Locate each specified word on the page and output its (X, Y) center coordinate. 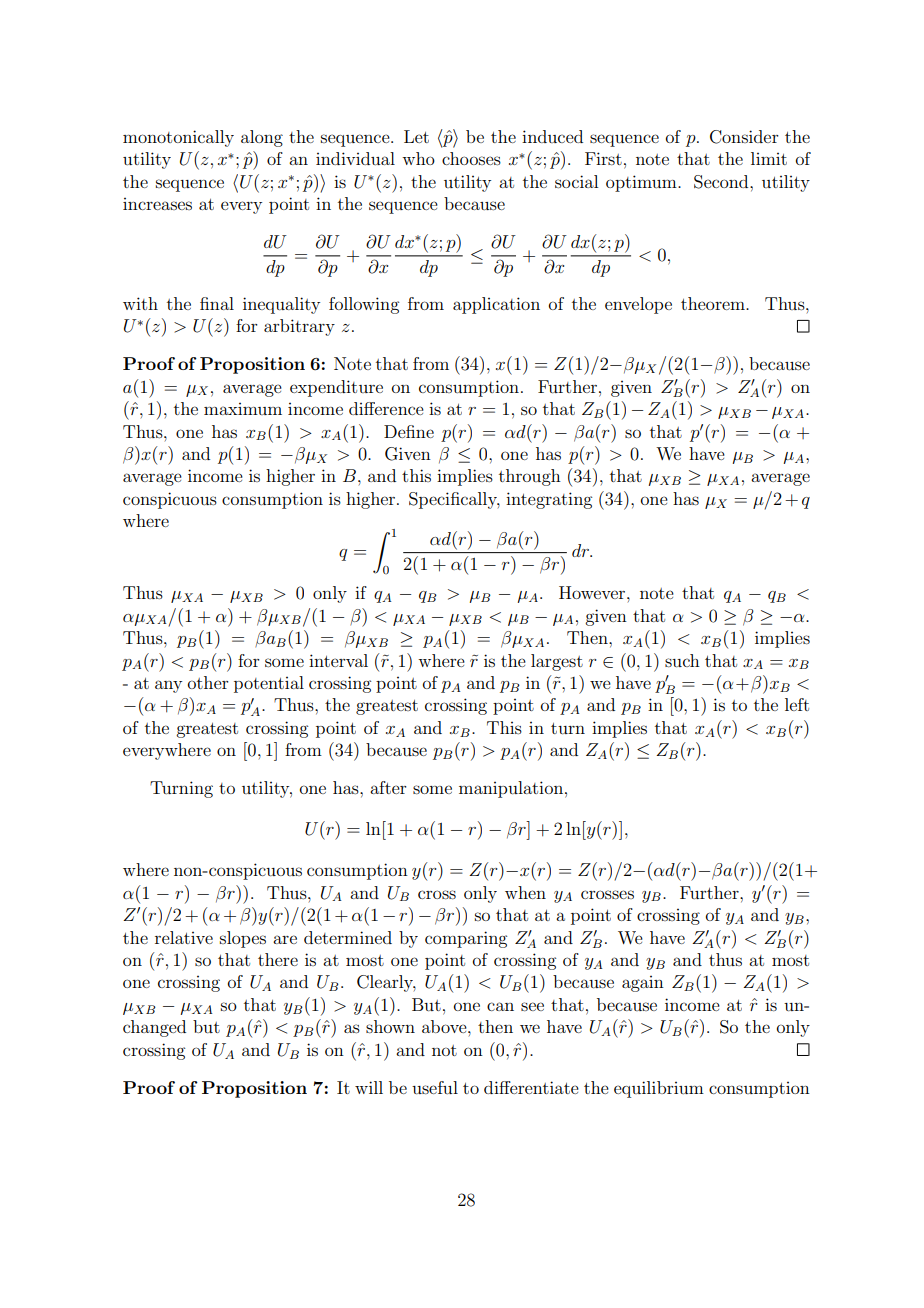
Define (409, 431)
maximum (243, 409)
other (208, 682)
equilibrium (659, 1089)
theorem (714, 303)
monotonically (178, 138)
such (682, 660)
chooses (471, 158)
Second (722, 182)
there (278, 959)
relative (184, 937)
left (797, 704)
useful (435, 1087)
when (525, 892)
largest (557, 662)
